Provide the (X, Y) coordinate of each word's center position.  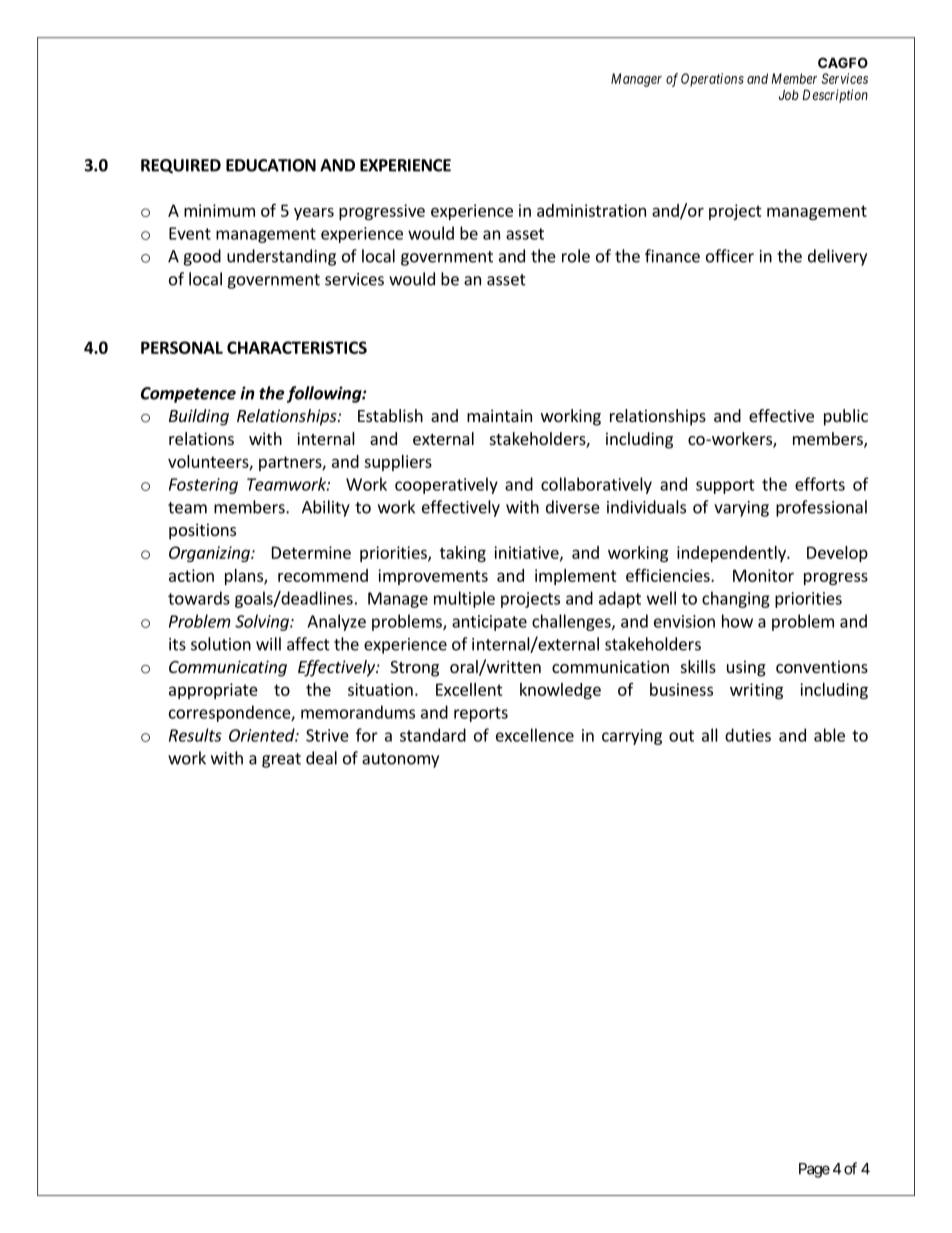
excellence (535, 735)
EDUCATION (271, 165)
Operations (712, 80)
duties (748, 735)
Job (789, 95)
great (281, 760)
